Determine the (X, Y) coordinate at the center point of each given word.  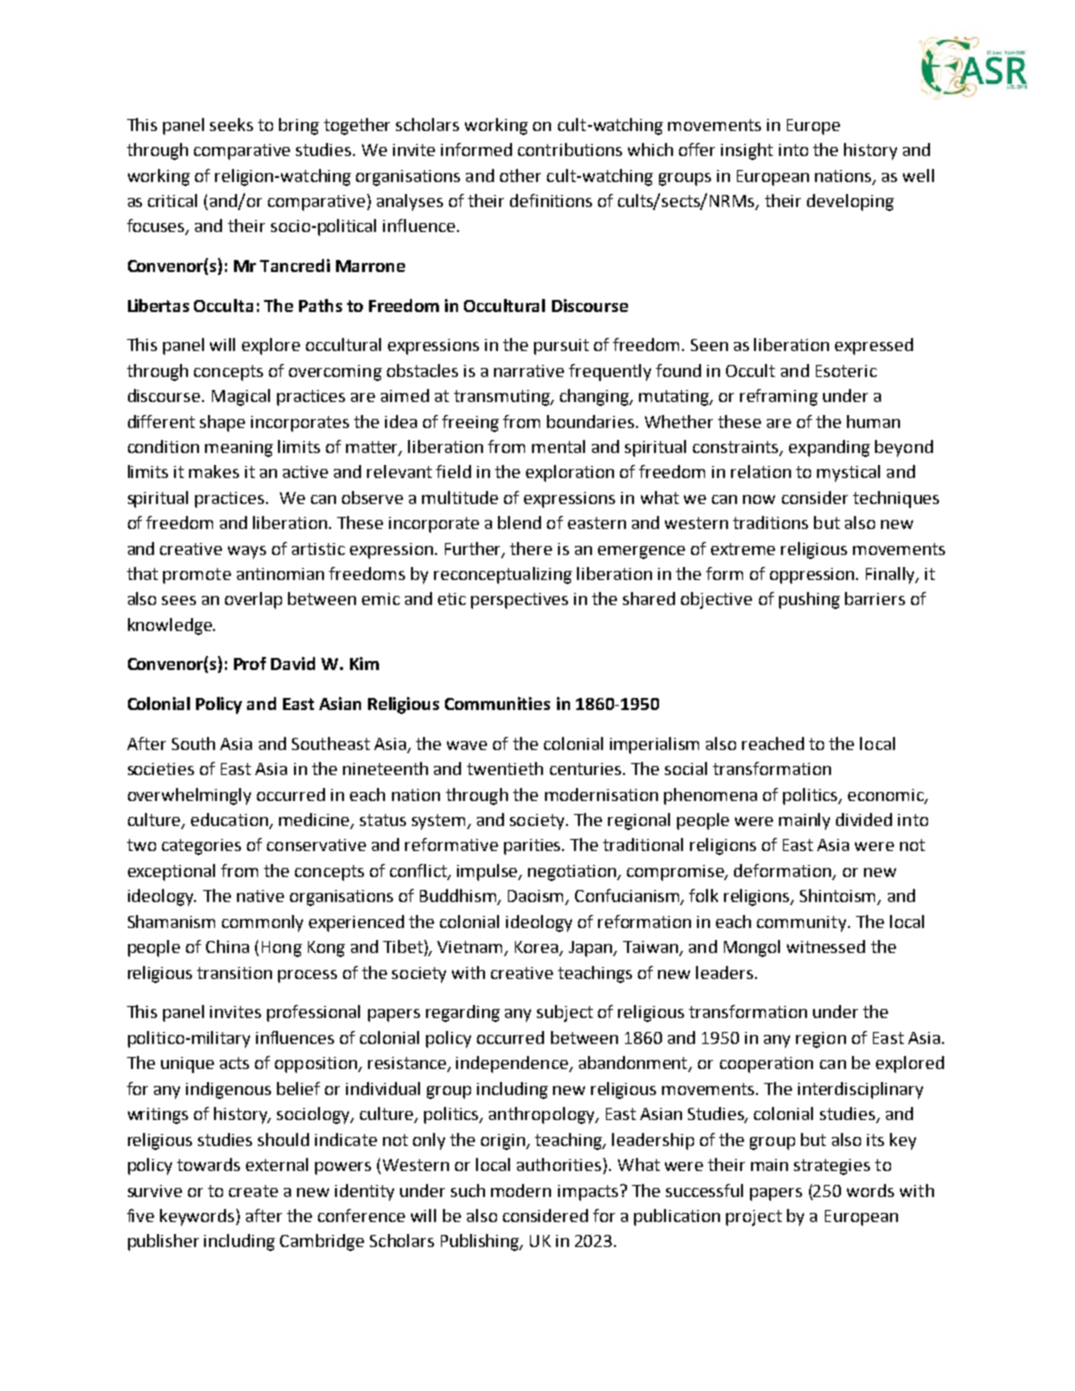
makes (214, 471)
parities (533, 847)
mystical (848, 473)
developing (850, 202)
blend (519, 522)
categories (201, 847)
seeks (231, 124)
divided (864, 819)
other (520, 175)
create (253, 1191)
